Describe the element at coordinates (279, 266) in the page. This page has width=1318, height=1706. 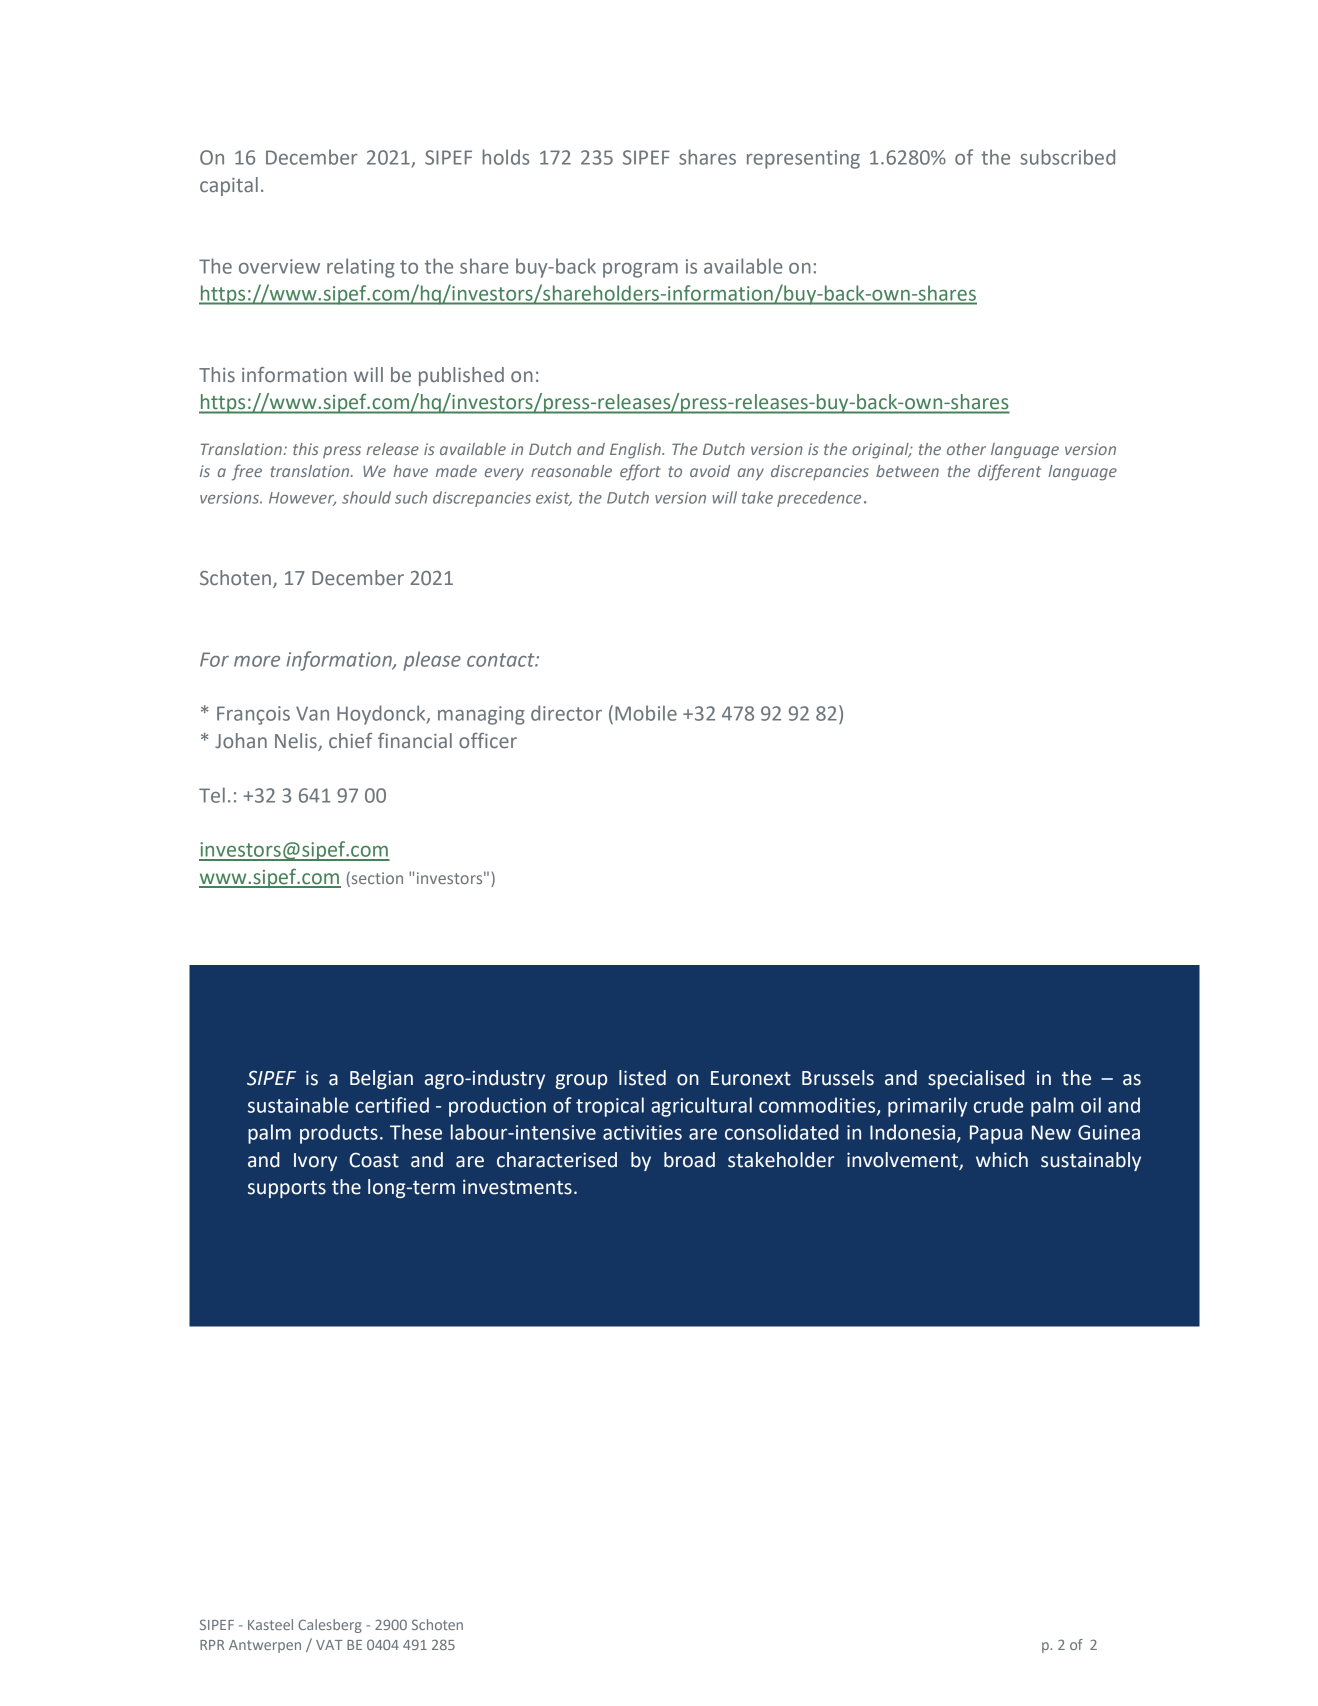
I see `overview` at that location.
